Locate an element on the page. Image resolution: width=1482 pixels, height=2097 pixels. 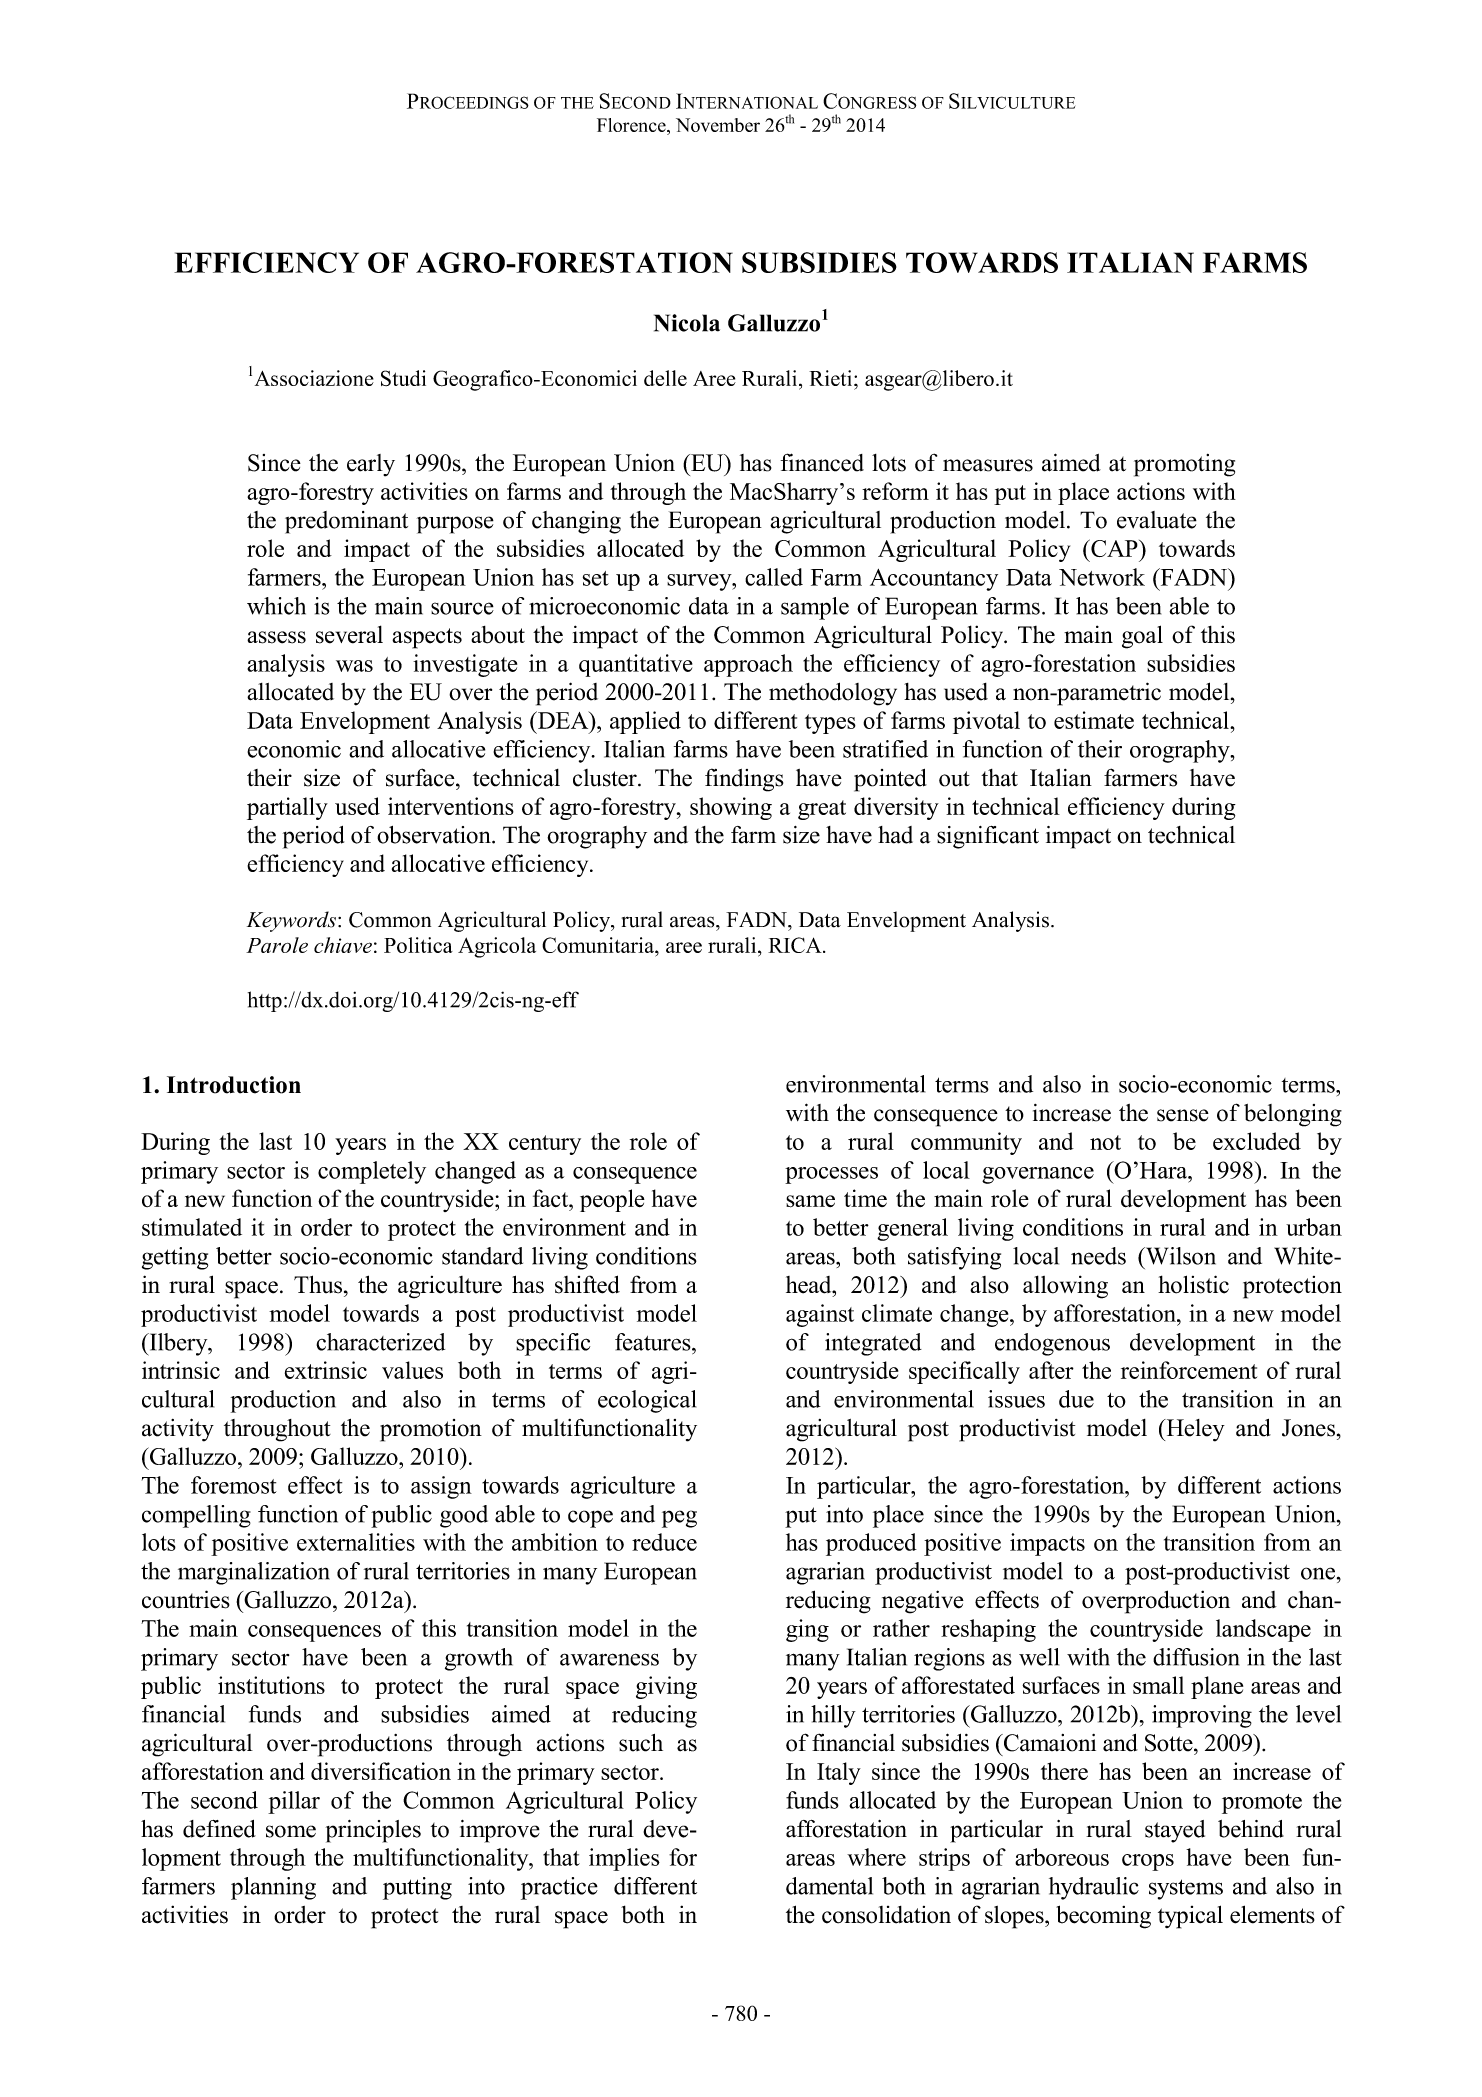
some is located at coordinates (291, 1831).
